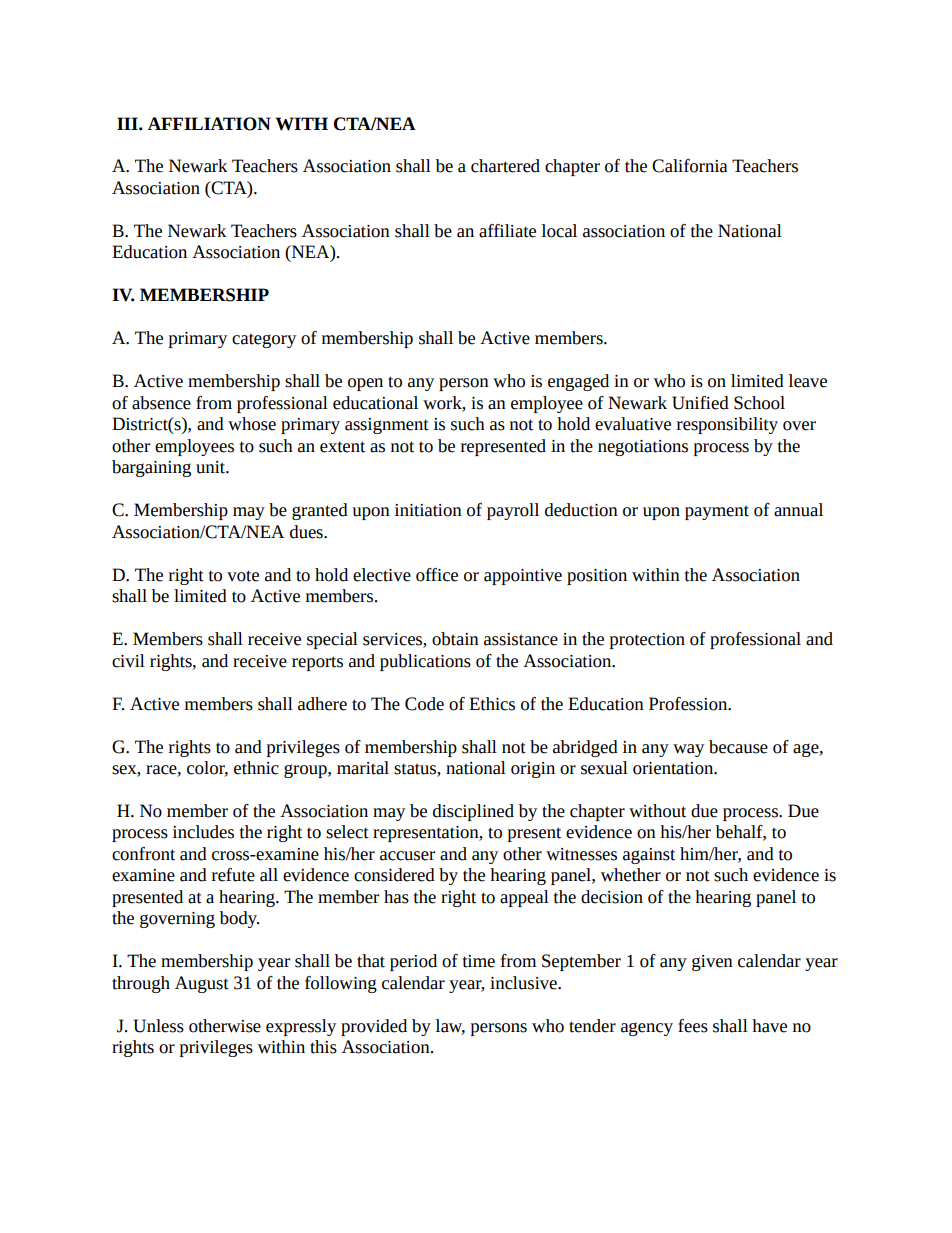 This screenshot has width=952, height=1233. Describe the element at coordinates (505, 166) in the screenshot. I see `chartered` at that location.
